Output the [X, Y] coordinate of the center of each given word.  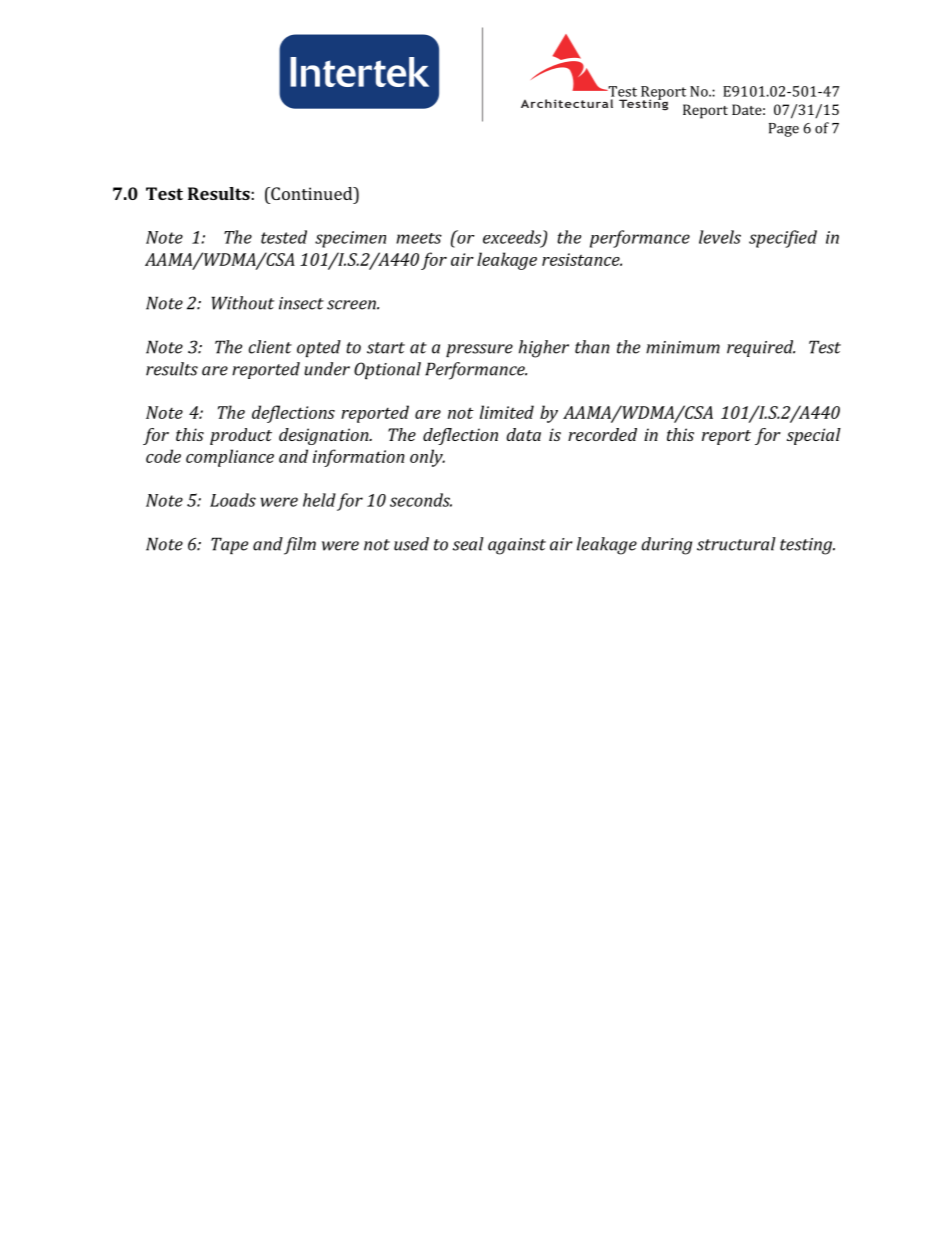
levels [720, 237]
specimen [350, 239]
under [327, 369]
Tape [229, 545]
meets [419, 238]
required [761, 348]
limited [507, 412]
